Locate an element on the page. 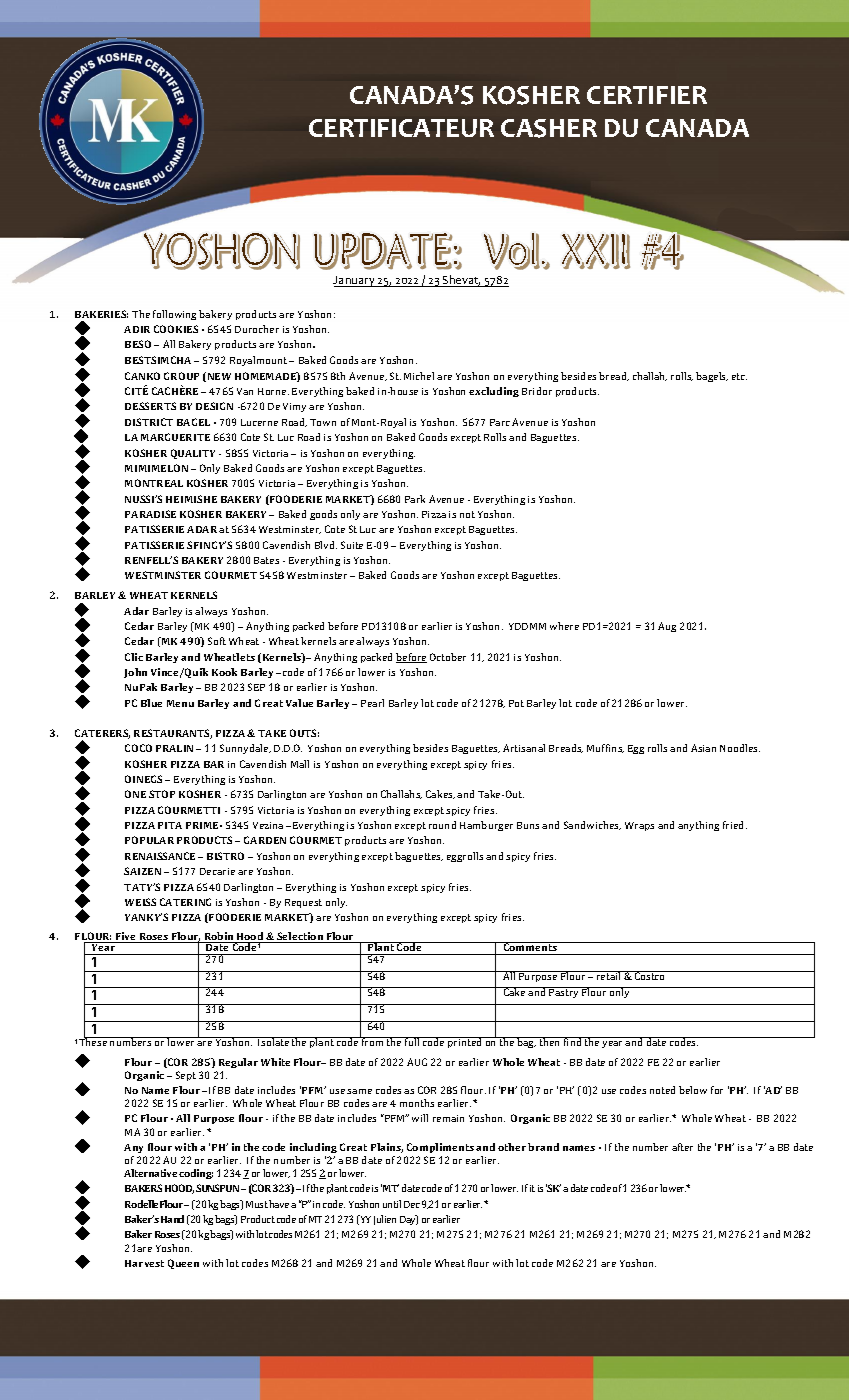 The height and width of the page is (1400, 849). CERTIFIER is located at coordinates (647, 95).
